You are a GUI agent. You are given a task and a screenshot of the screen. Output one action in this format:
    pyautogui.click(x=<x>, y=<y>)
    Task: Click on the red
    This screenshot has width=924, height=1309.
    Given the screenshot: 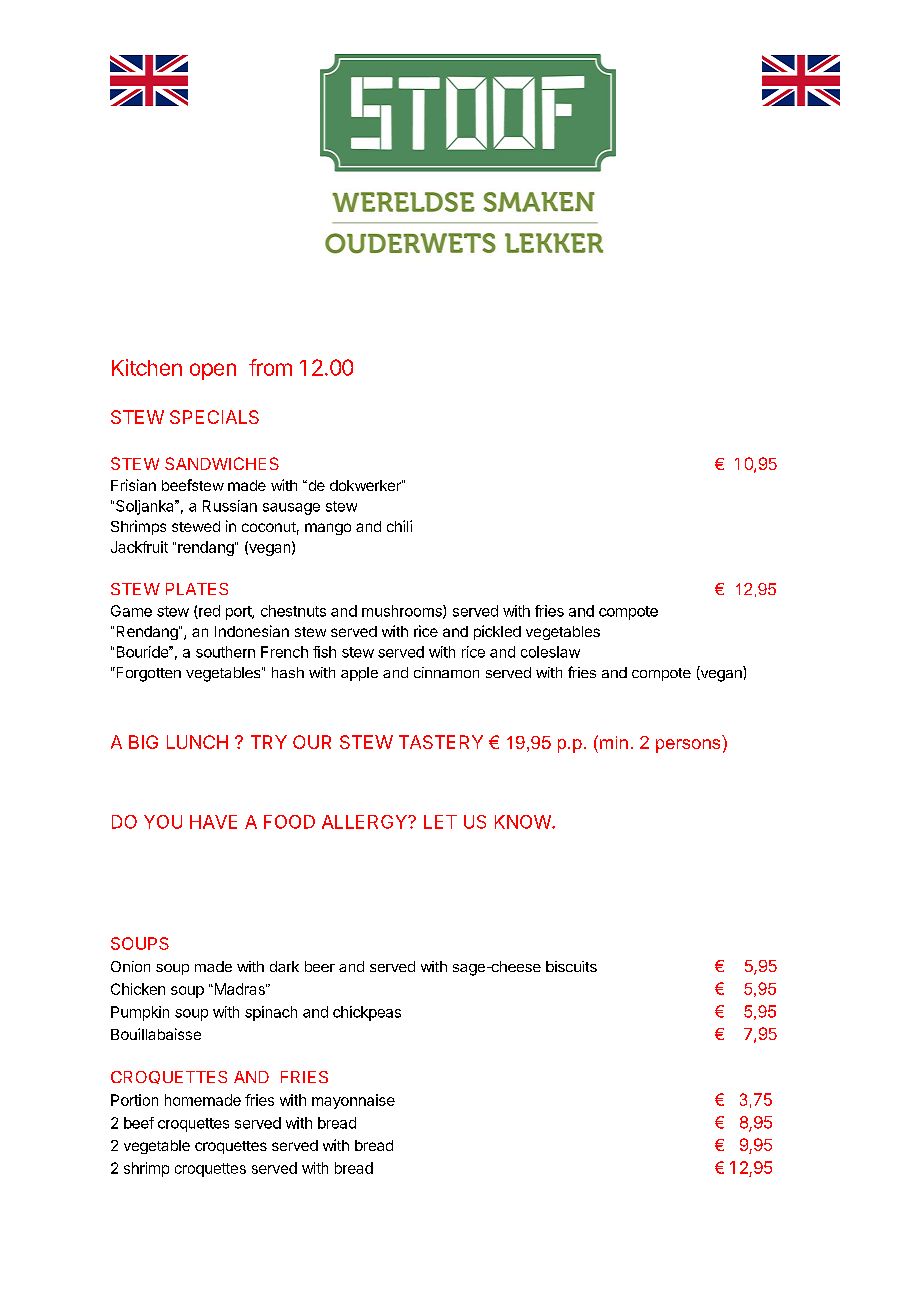 What is the action you would take?
    pyautogui.click(x=208, y=612)
